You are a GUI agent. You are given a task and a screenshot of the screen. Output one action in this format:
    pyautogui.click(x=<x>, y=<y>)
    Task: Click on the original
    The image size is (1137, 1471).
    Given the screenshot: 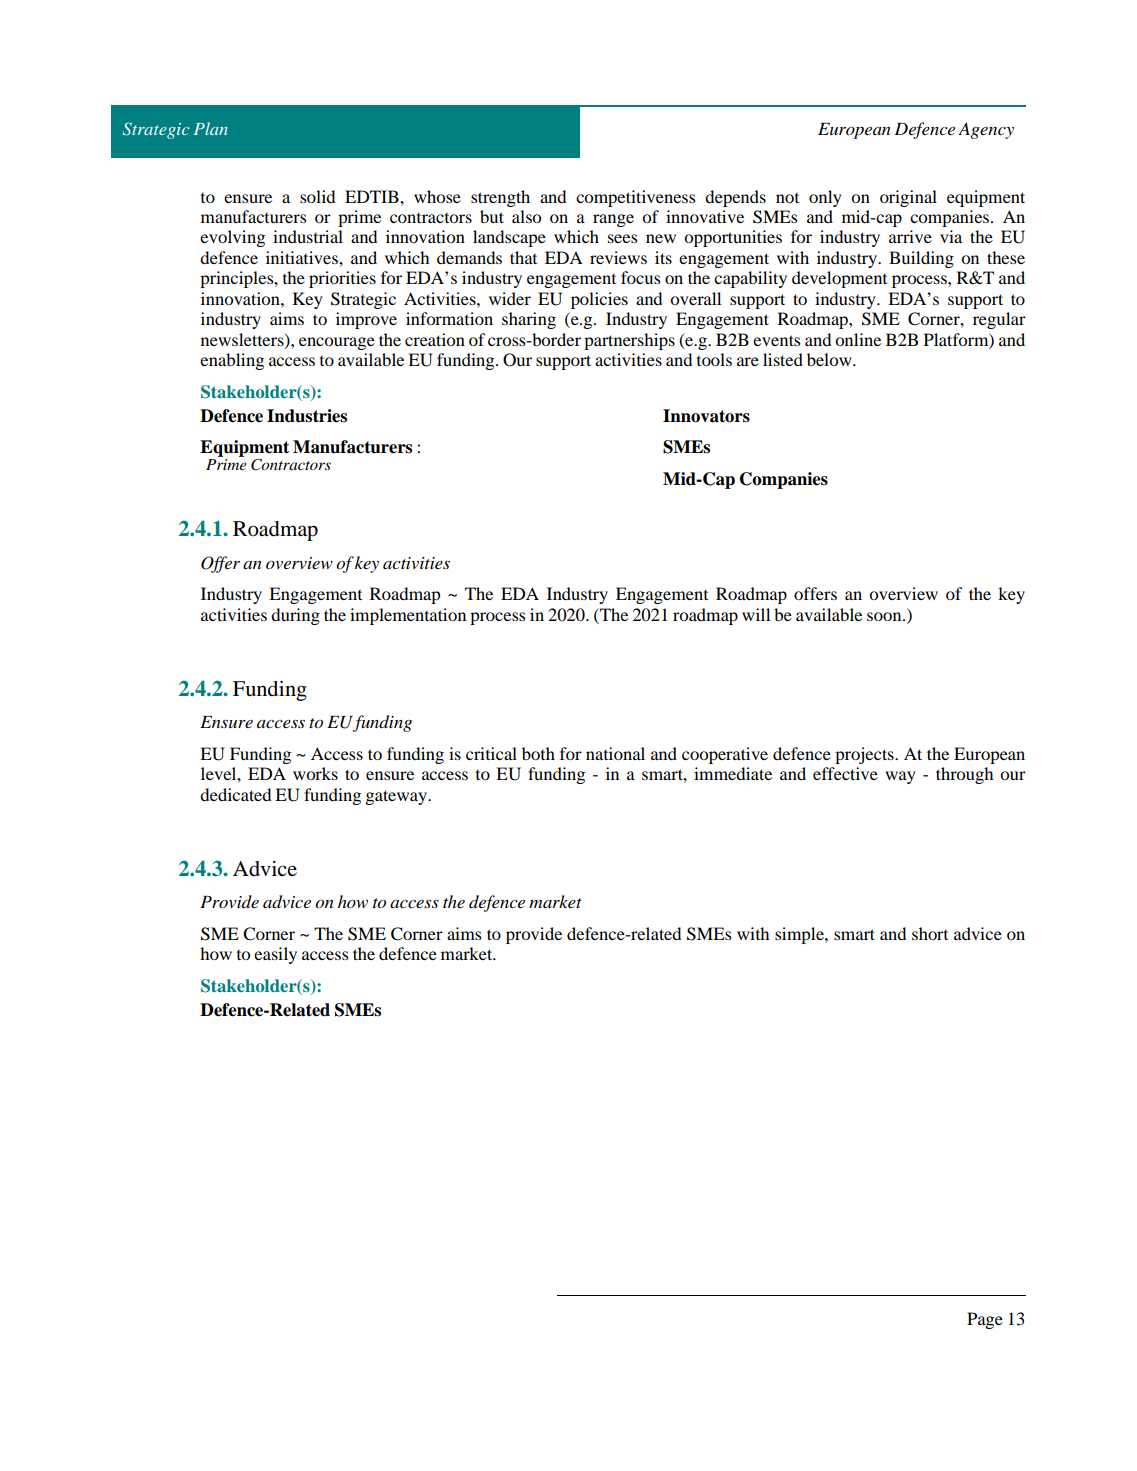 What is the action you would take?
    pyautogui.click(x=908, y=198)
